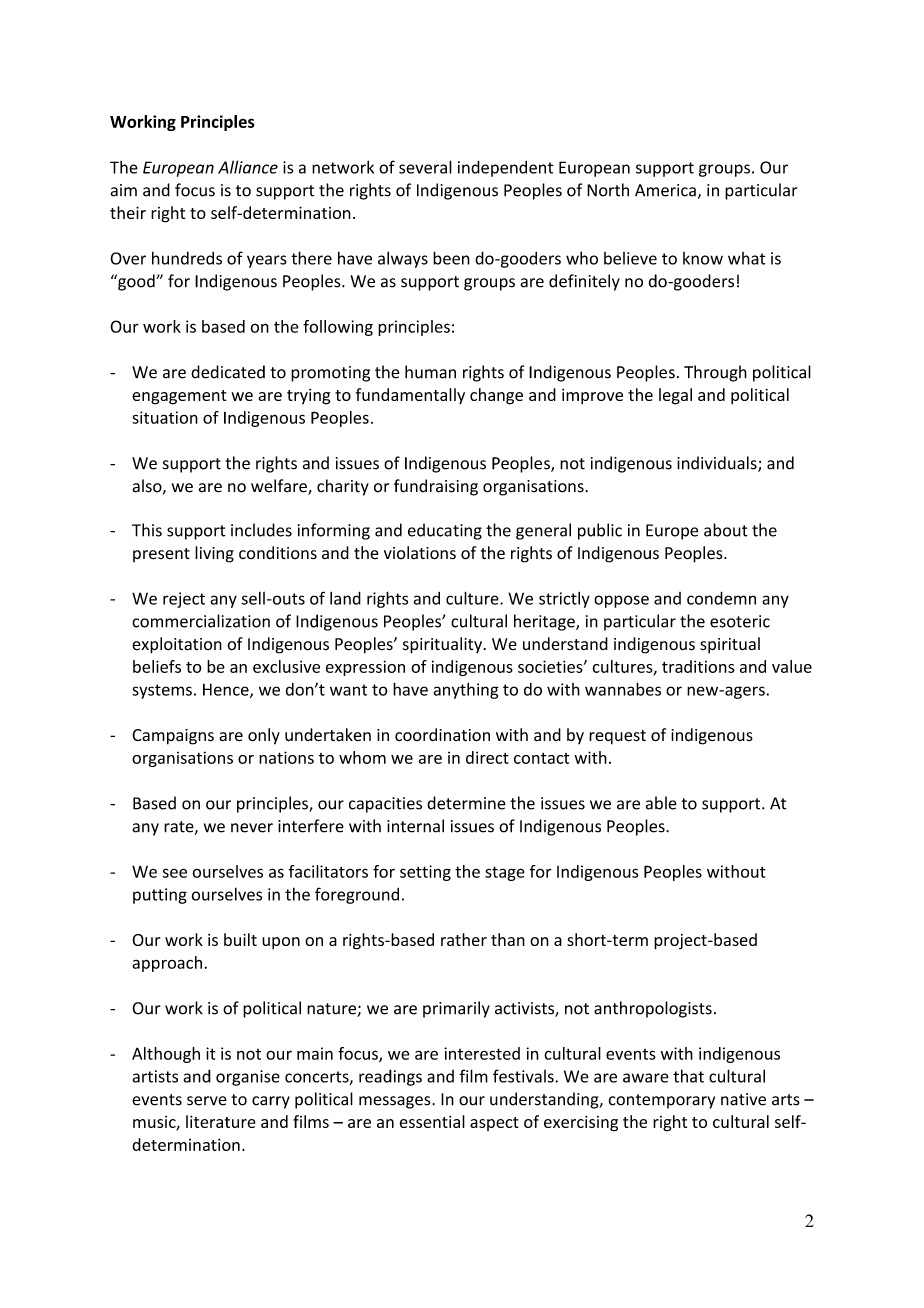 The height and width of the image is (1308, 924). Describe the element at coordinates (248, 167) in the image. I see `Alliance` at that location.
